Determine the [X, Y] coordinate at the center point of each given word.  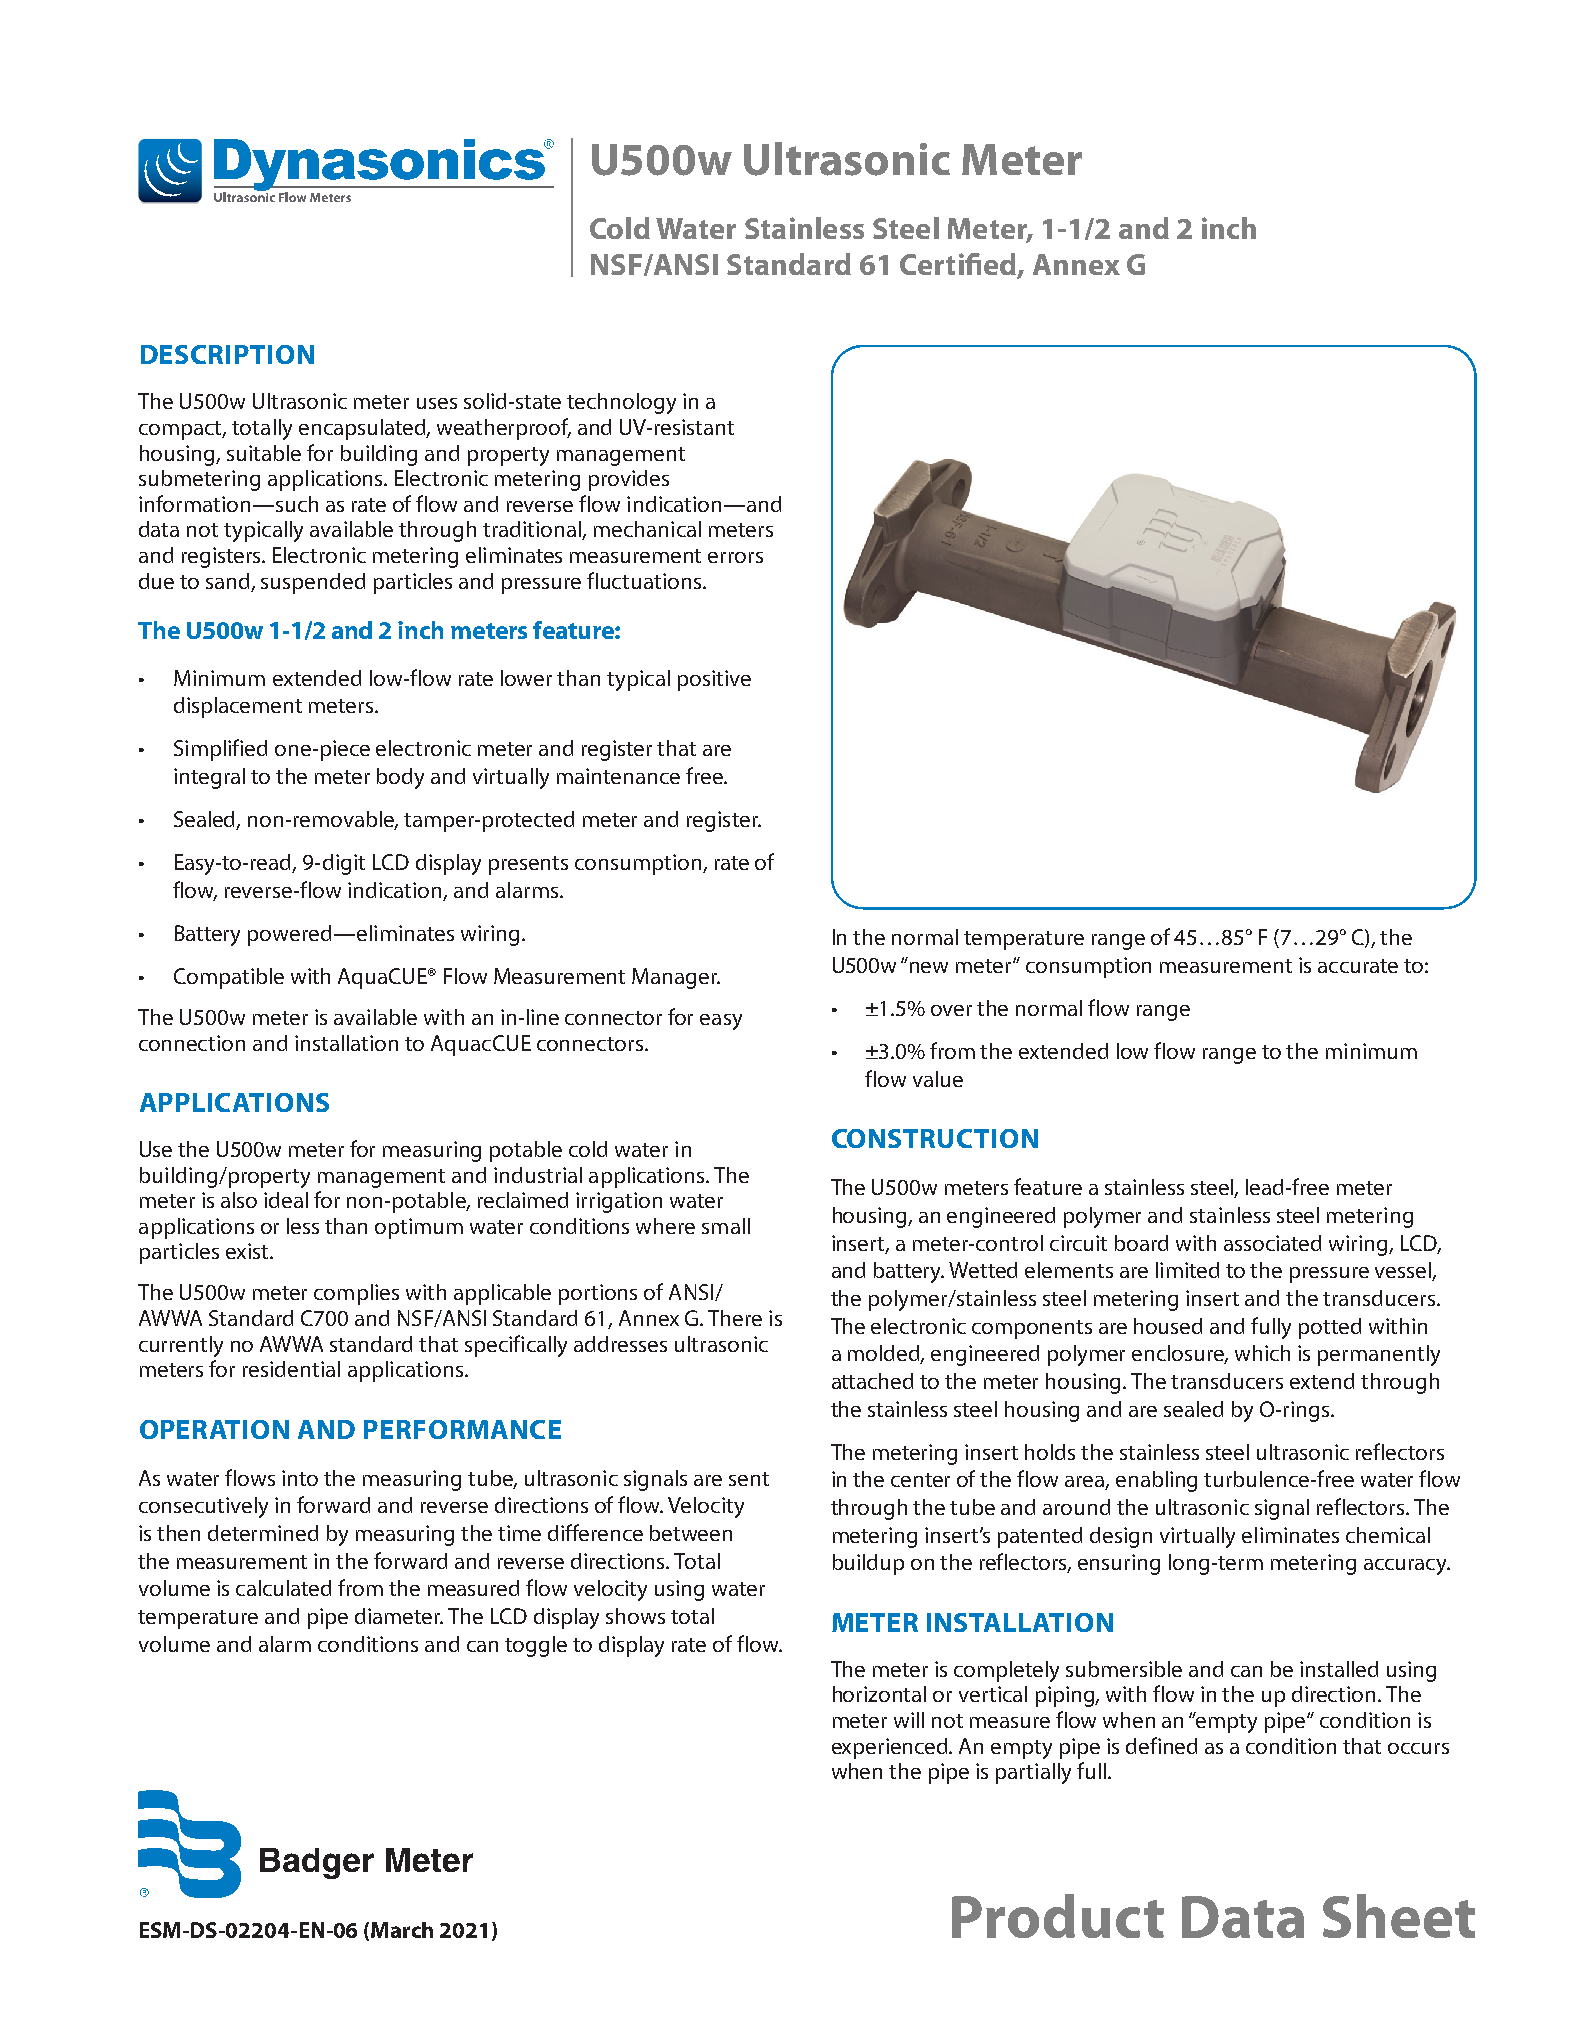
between [691, 1533]
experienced [891, 1748]
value [938, 1079]
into [300, 1478]
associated [1272, 1243]
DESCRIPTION [227, 354]
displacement [238, 707]
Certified [958, 264]
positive [714, 680]
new [929, 967]
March [402, 1930]
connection [192, 1043]
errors [735, 557]
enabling [1156, 1481]
